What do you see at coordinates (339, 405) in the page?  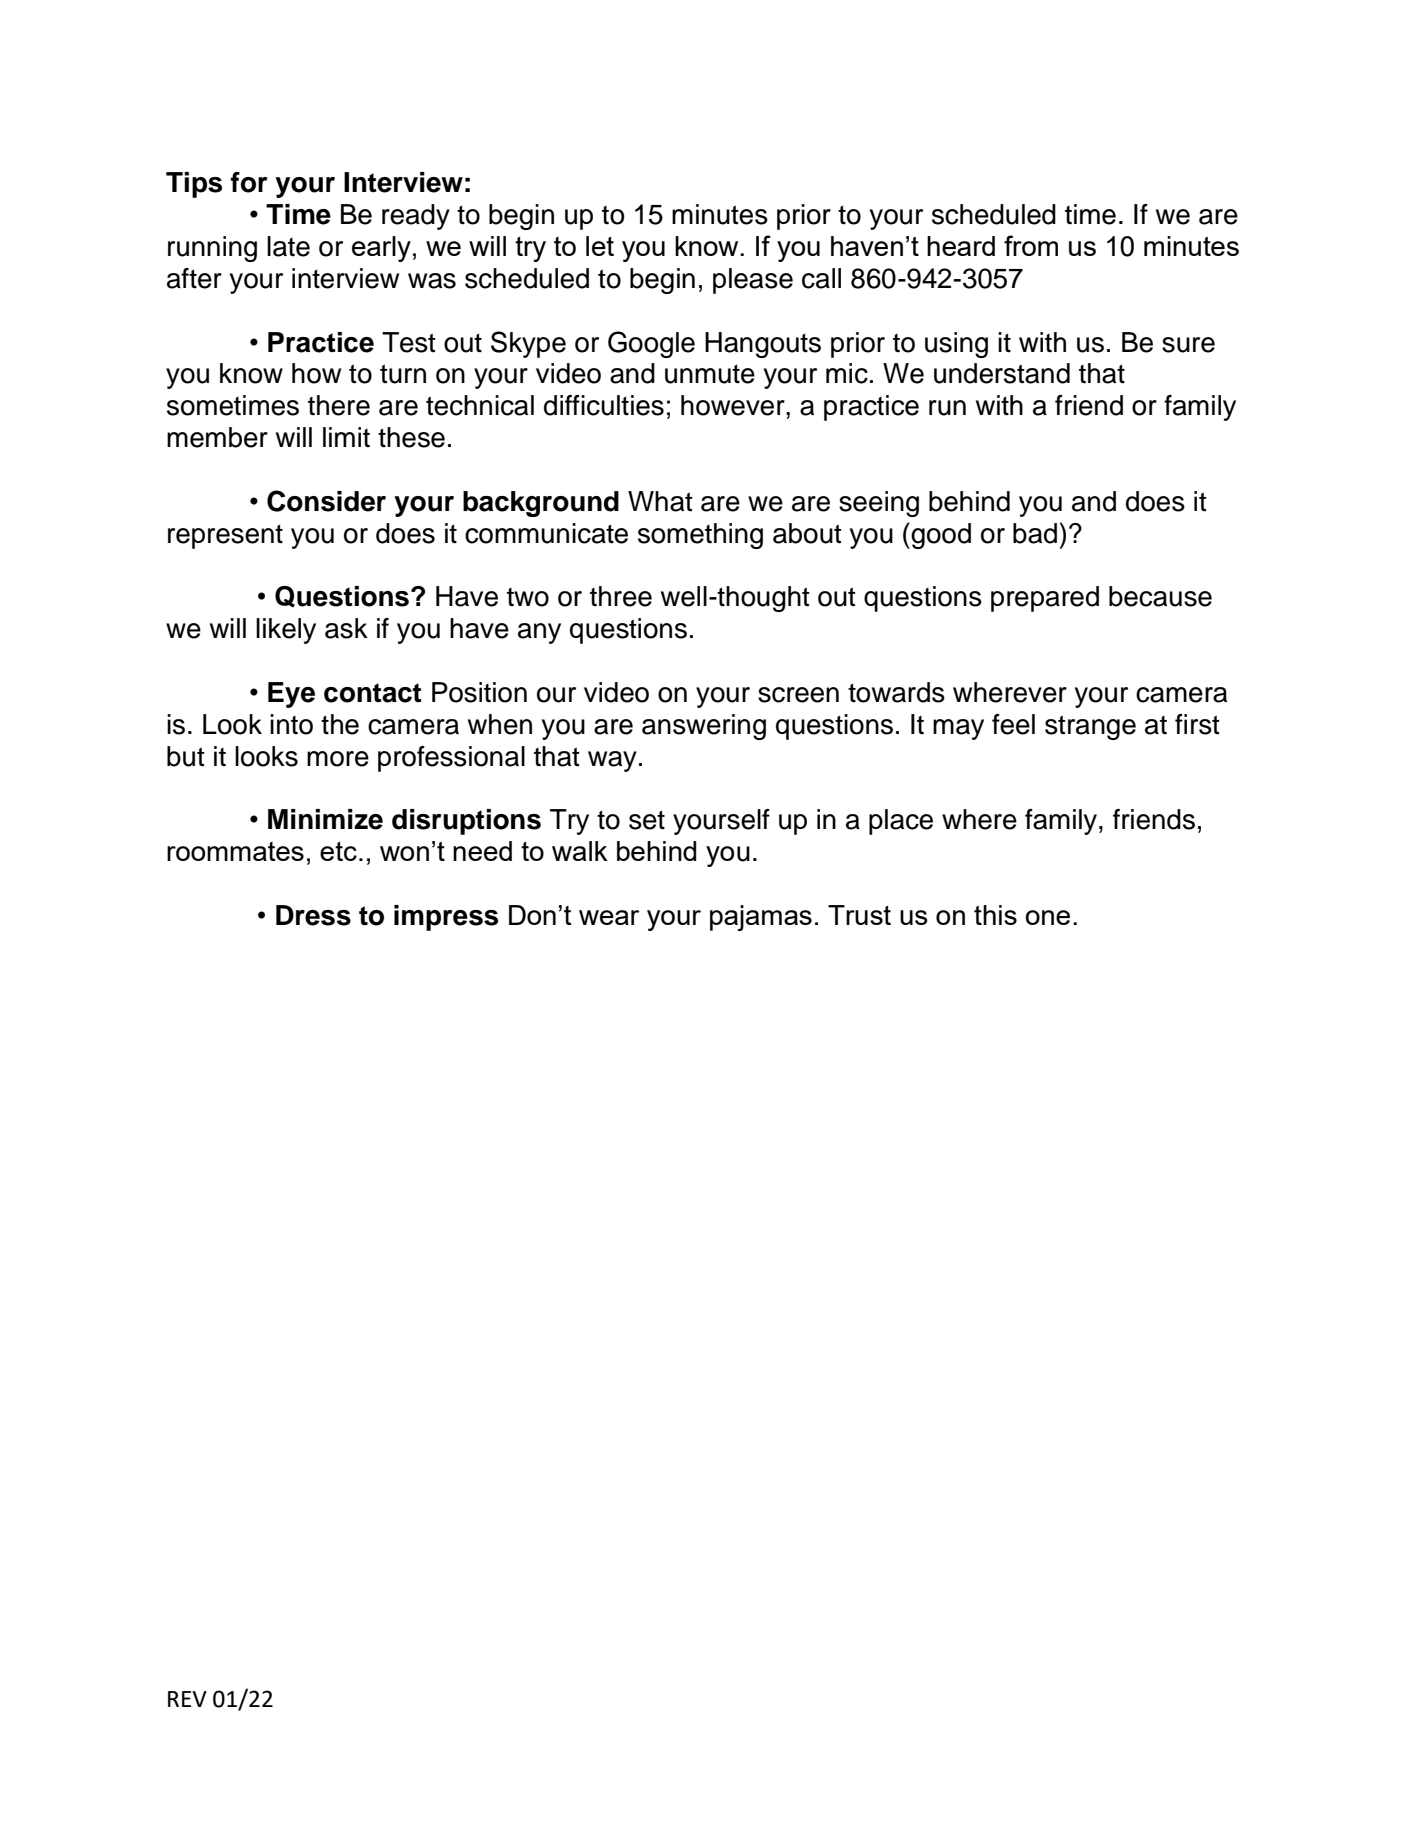 I see `there` at bounding box center [339, 405].
